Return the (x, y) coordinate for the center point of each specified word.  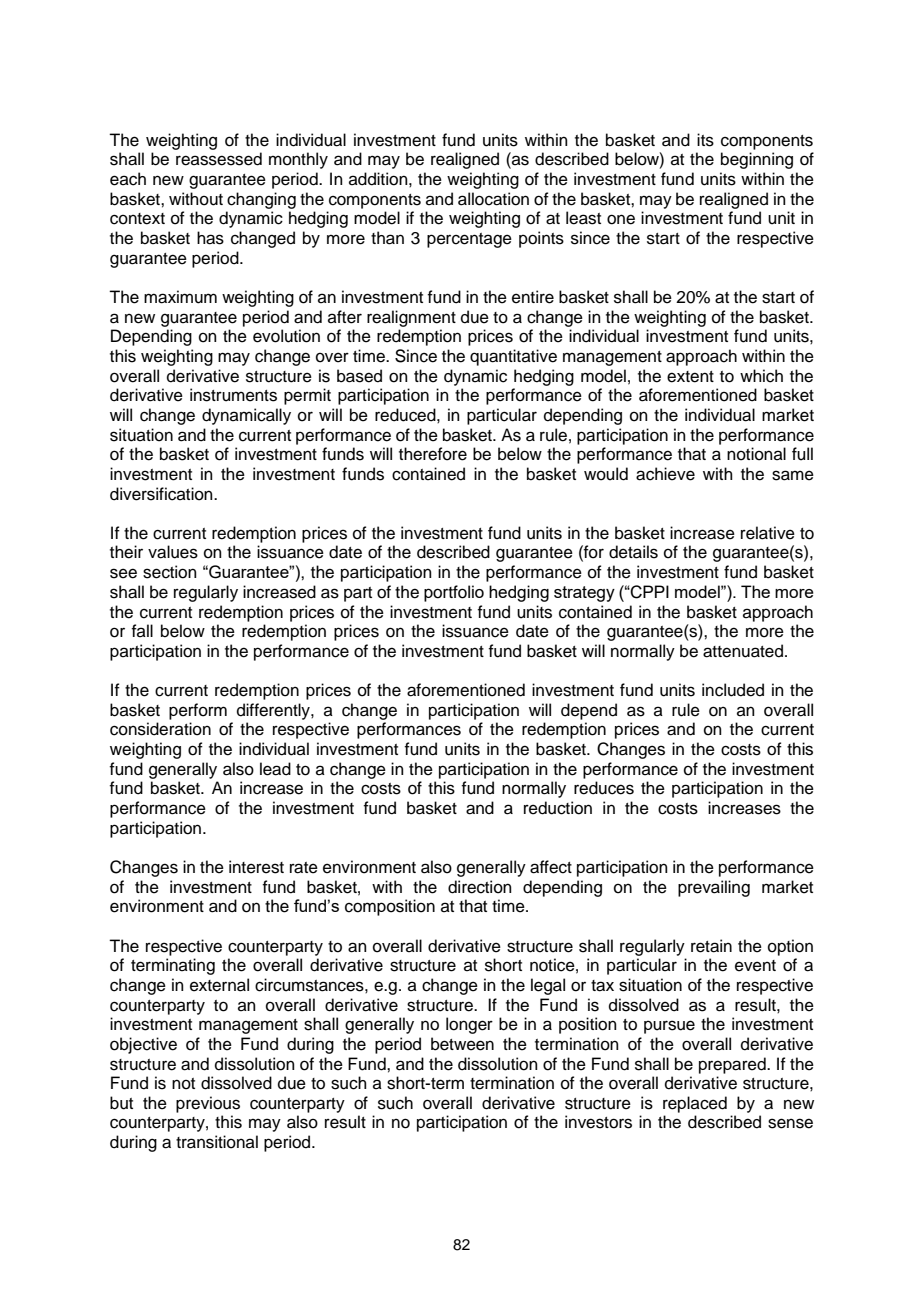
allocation (493, 199)
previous (208, 1104)
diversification (162, 494)
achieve (665, 474)
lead (275, 769)
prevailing (714, 888)
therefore (433, 454)
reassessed (219, 159)
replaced (695, 1104)
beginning (757, 160)
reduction (558, 808)
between (462, 1044)
